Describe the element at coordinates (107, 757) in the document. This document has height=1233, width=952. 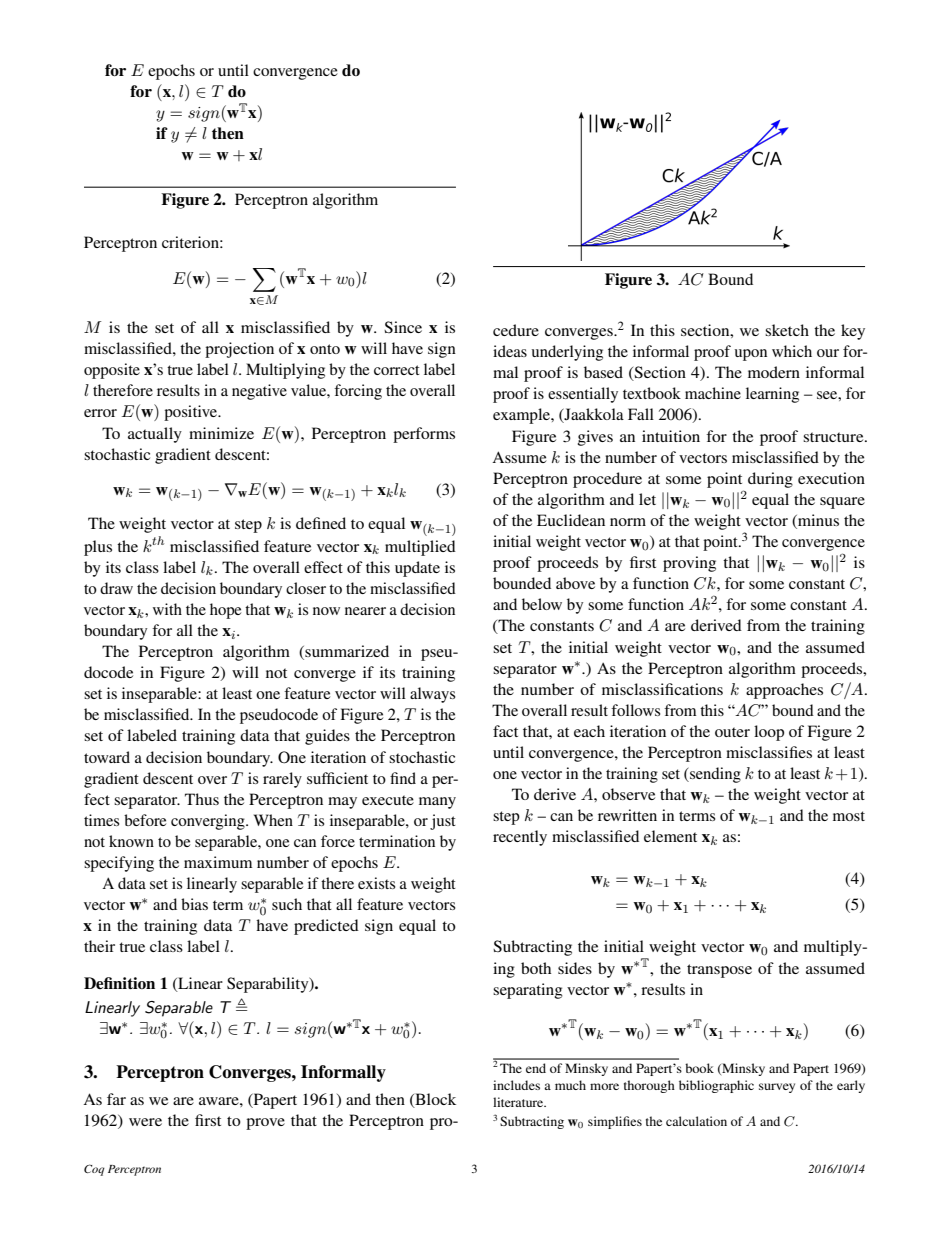
I see `toward` at that location.
